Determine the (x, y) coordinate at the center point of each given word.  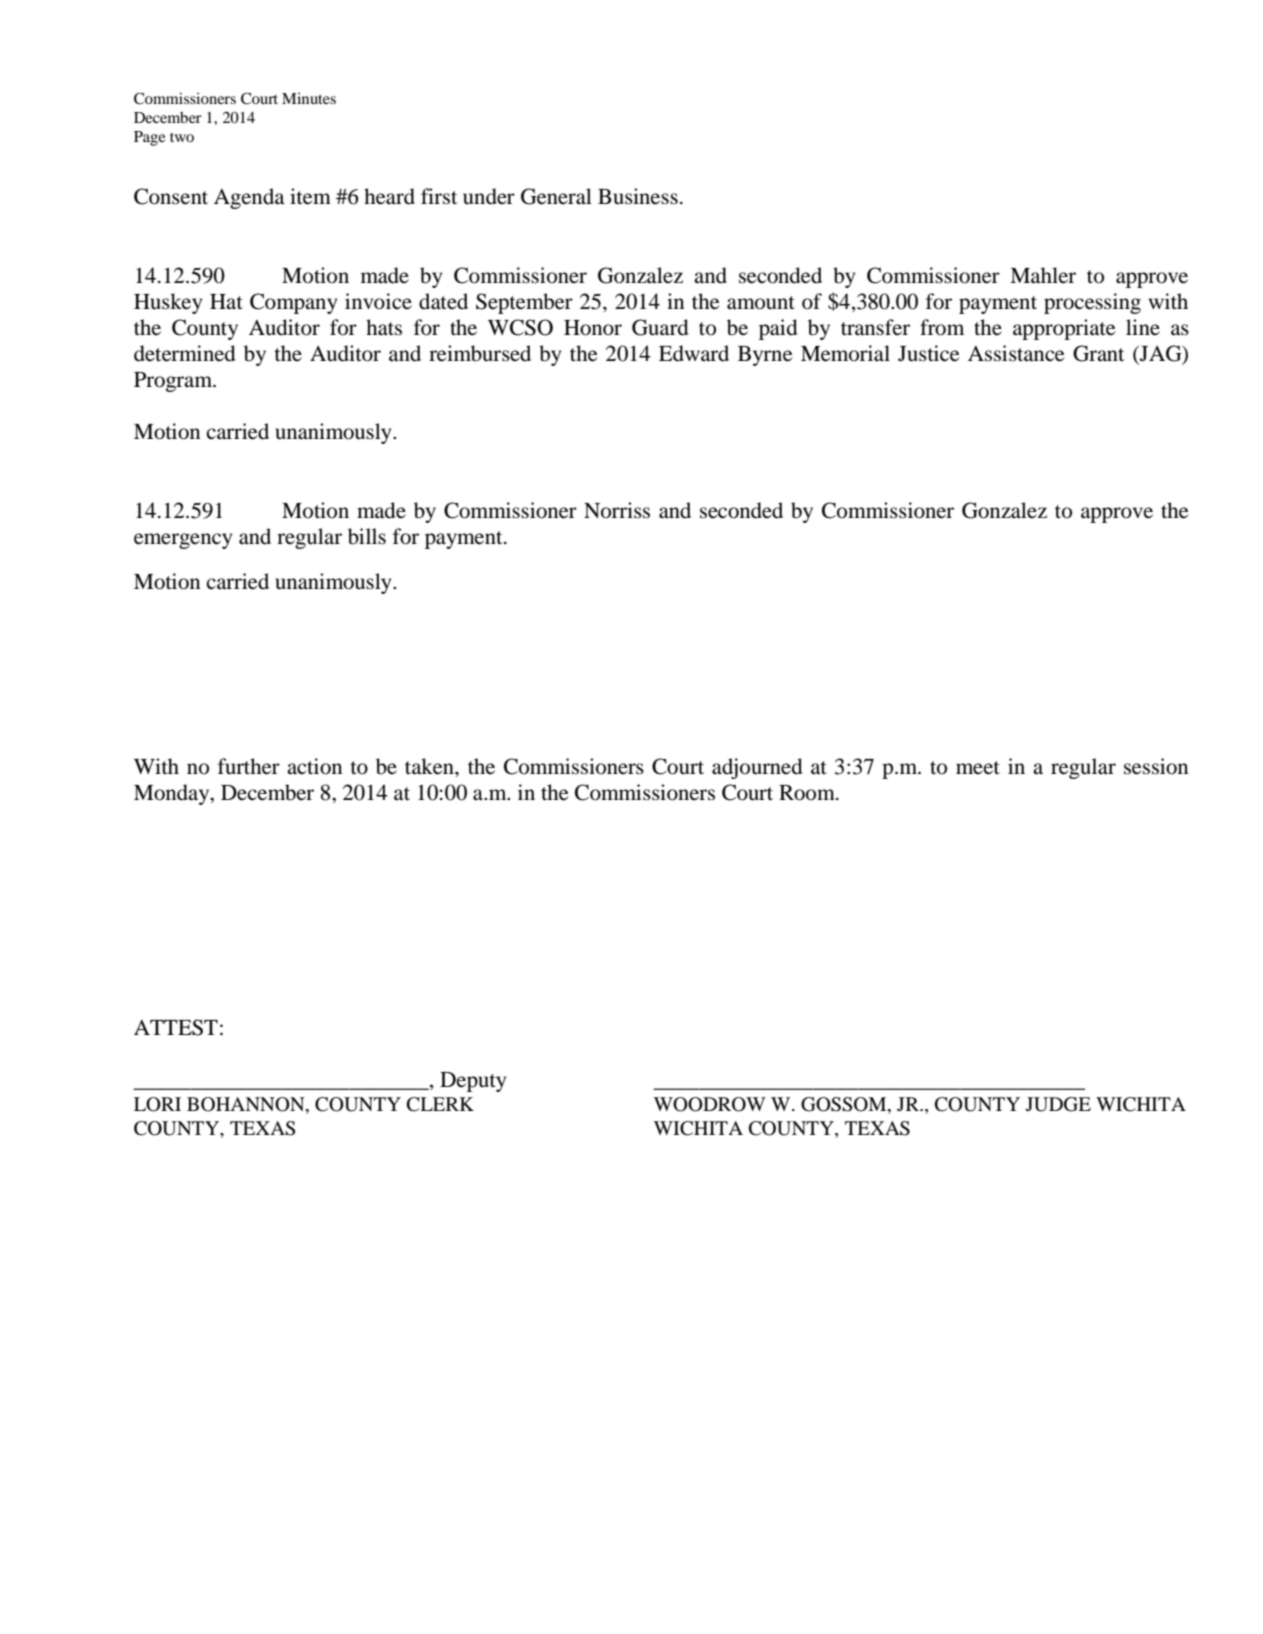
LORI (157, 1104)
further (249, 766)
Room (808, 793)
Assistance (1016, 353)
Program (174, 382)
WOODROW (710, 1104)
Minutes (309, 98)
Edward (694, 353)
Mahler (1043, 275)
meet (978, 768)
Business (638, 196)
